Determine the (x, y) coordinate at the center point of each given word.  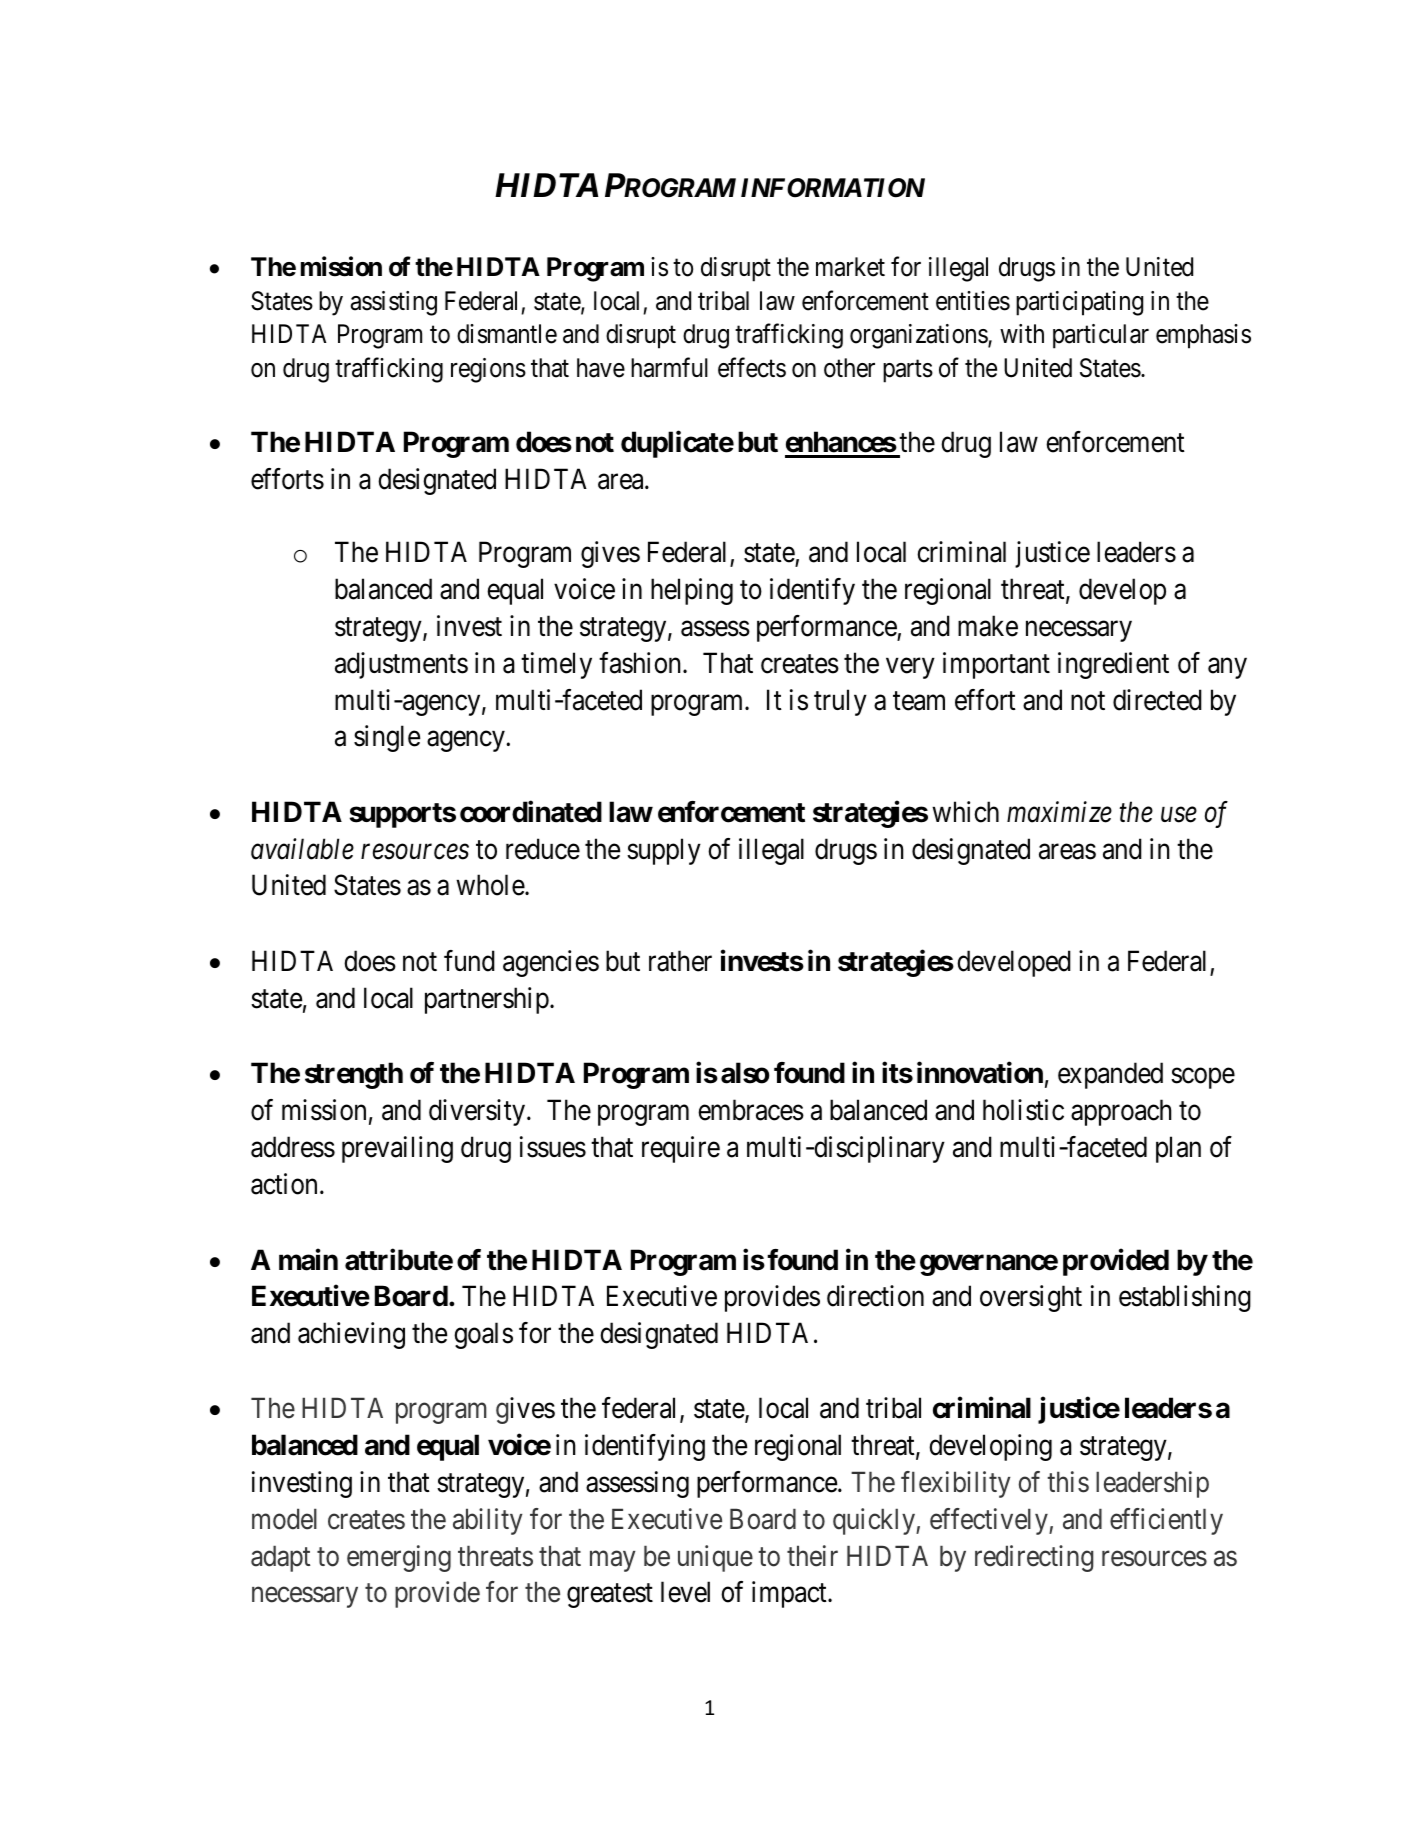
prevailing (397, 1149)
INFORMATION (833, 188)
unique (715, 1558)
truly (840, 702)
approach (1121, 1112)
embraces (751, 1110)
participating (1079, 303)
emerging (399, 1558)
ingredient (1113, 665)
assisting (394, 303)
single (387, 738)
